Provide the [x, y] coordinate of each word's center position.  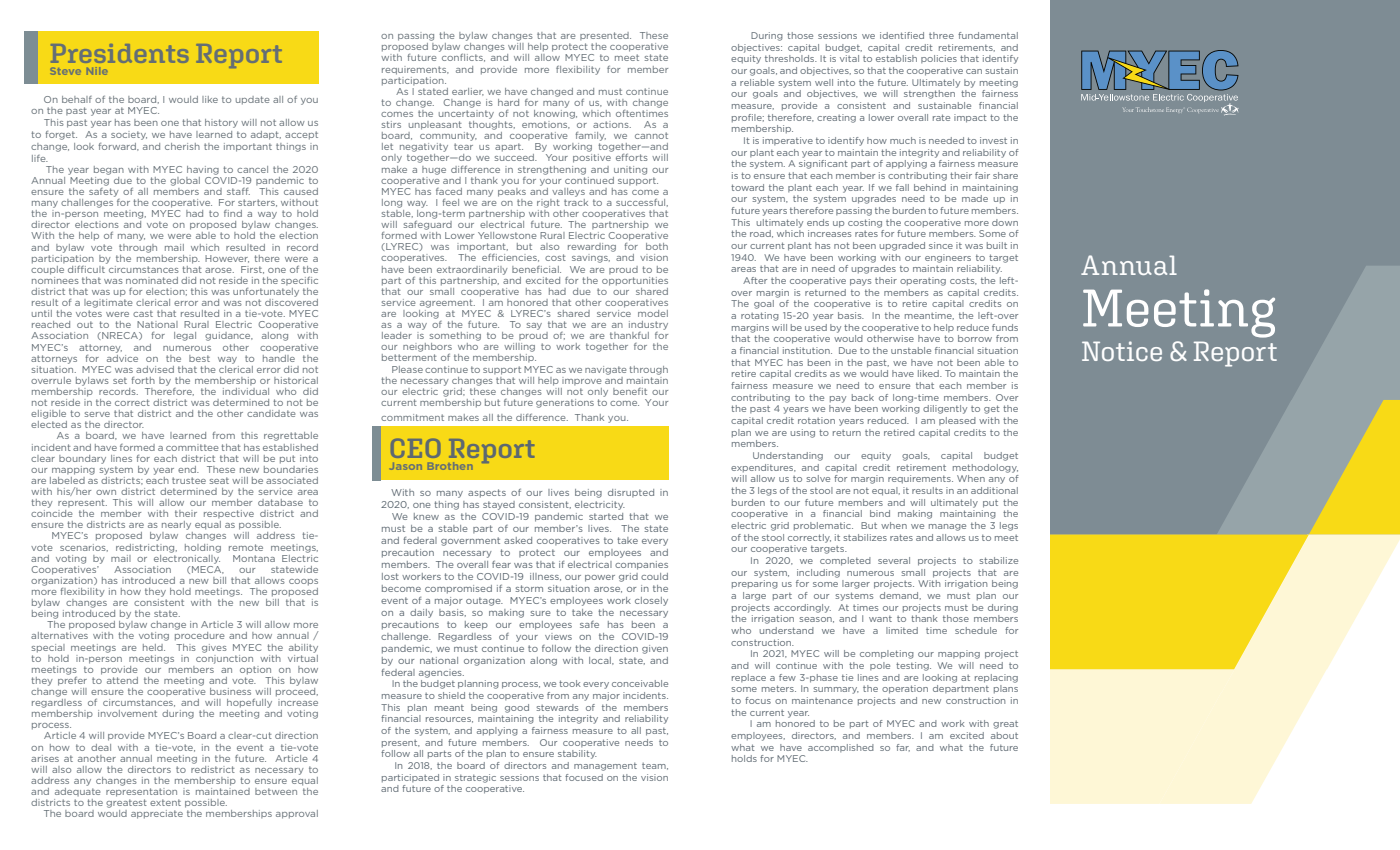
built [997, 245]
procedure [200, 636]
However [227, 259]
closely [651, 601]
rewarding [592, 247]
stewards [557, 707]
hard [508, 102]
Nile [97, 71]
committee [192, 447]
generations [565, 403]
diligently [945, 409]
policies [939, 59]
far [903, 748]
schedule [976, 630]
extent [165, 802]
